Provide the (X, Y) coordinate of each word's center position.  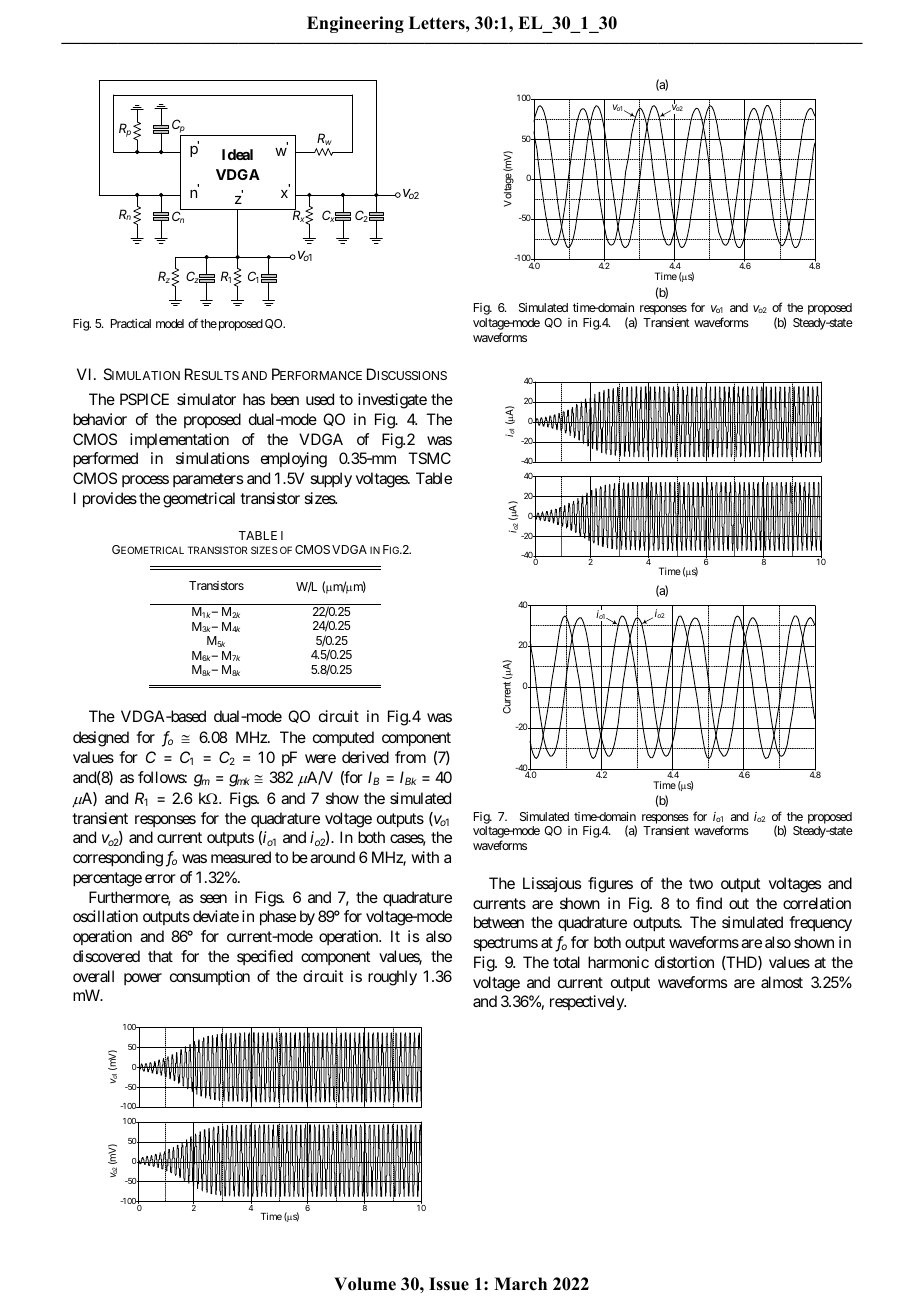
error (160, 878)
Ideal (237, 154)
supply (331, 480)
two (701, 883)
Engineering (355, 24)
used (320, 399)
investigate (392, 401)
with (425, 857)
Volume (365, 1284)
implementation (179, 440)
